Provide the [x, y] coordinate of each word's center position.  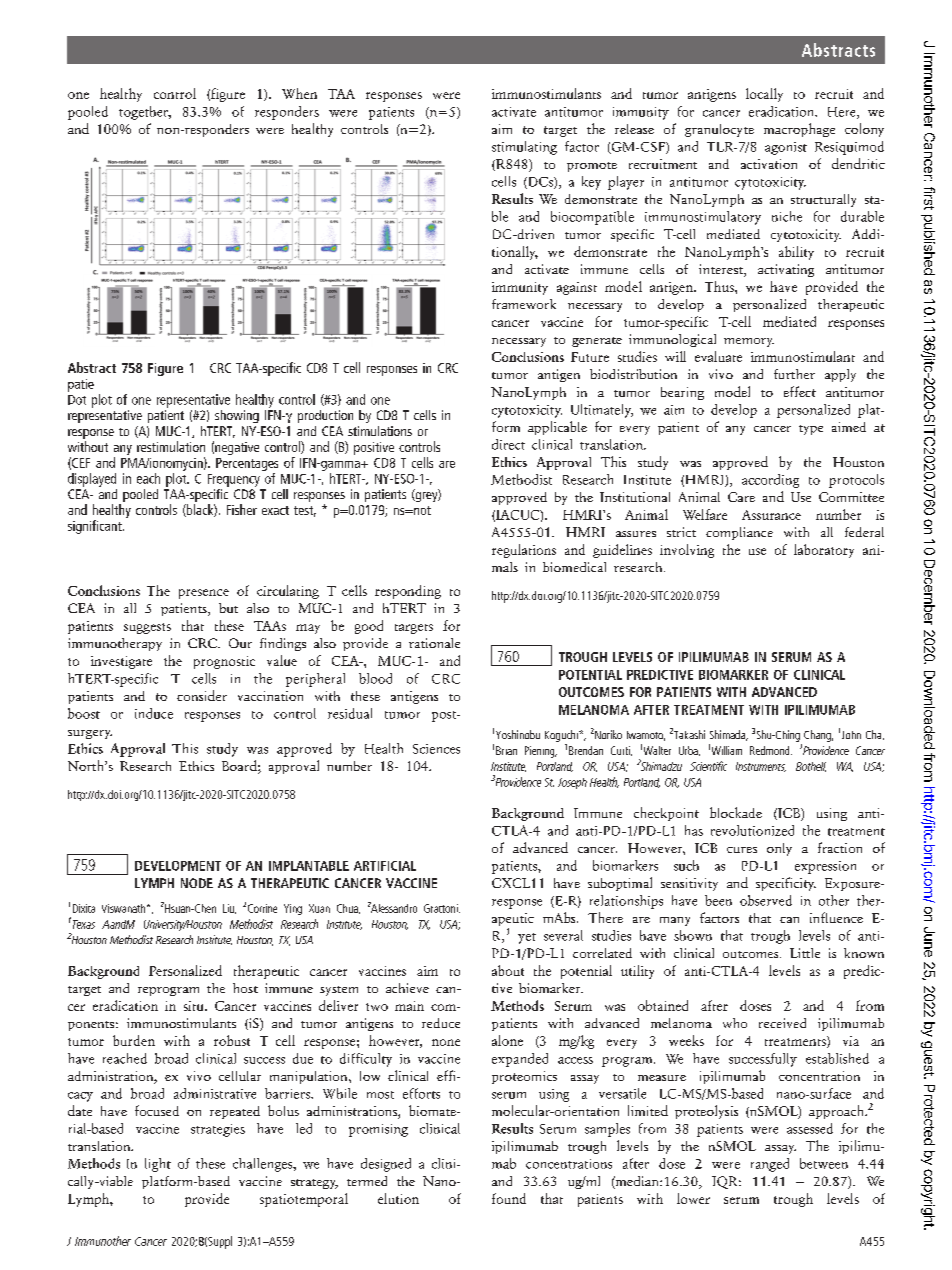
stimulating [524, 148]
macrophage [799, 130]
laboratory [824, 551]
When [299, 93]
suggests [147, 628]
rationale [434, 643]
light [158, 1165]
